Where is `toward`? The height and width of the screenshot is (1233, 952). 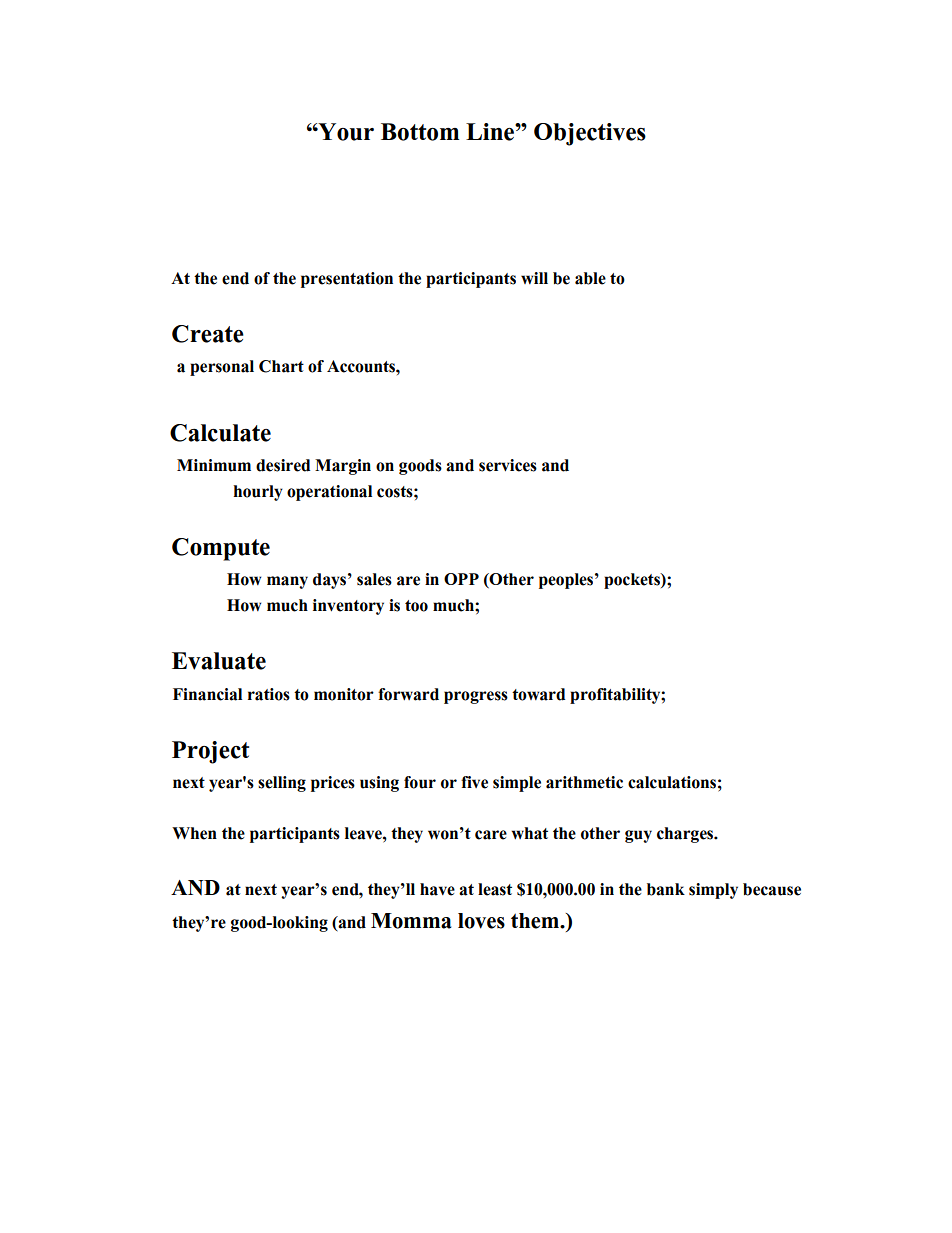
toward is located at coordinates (538, 694).
